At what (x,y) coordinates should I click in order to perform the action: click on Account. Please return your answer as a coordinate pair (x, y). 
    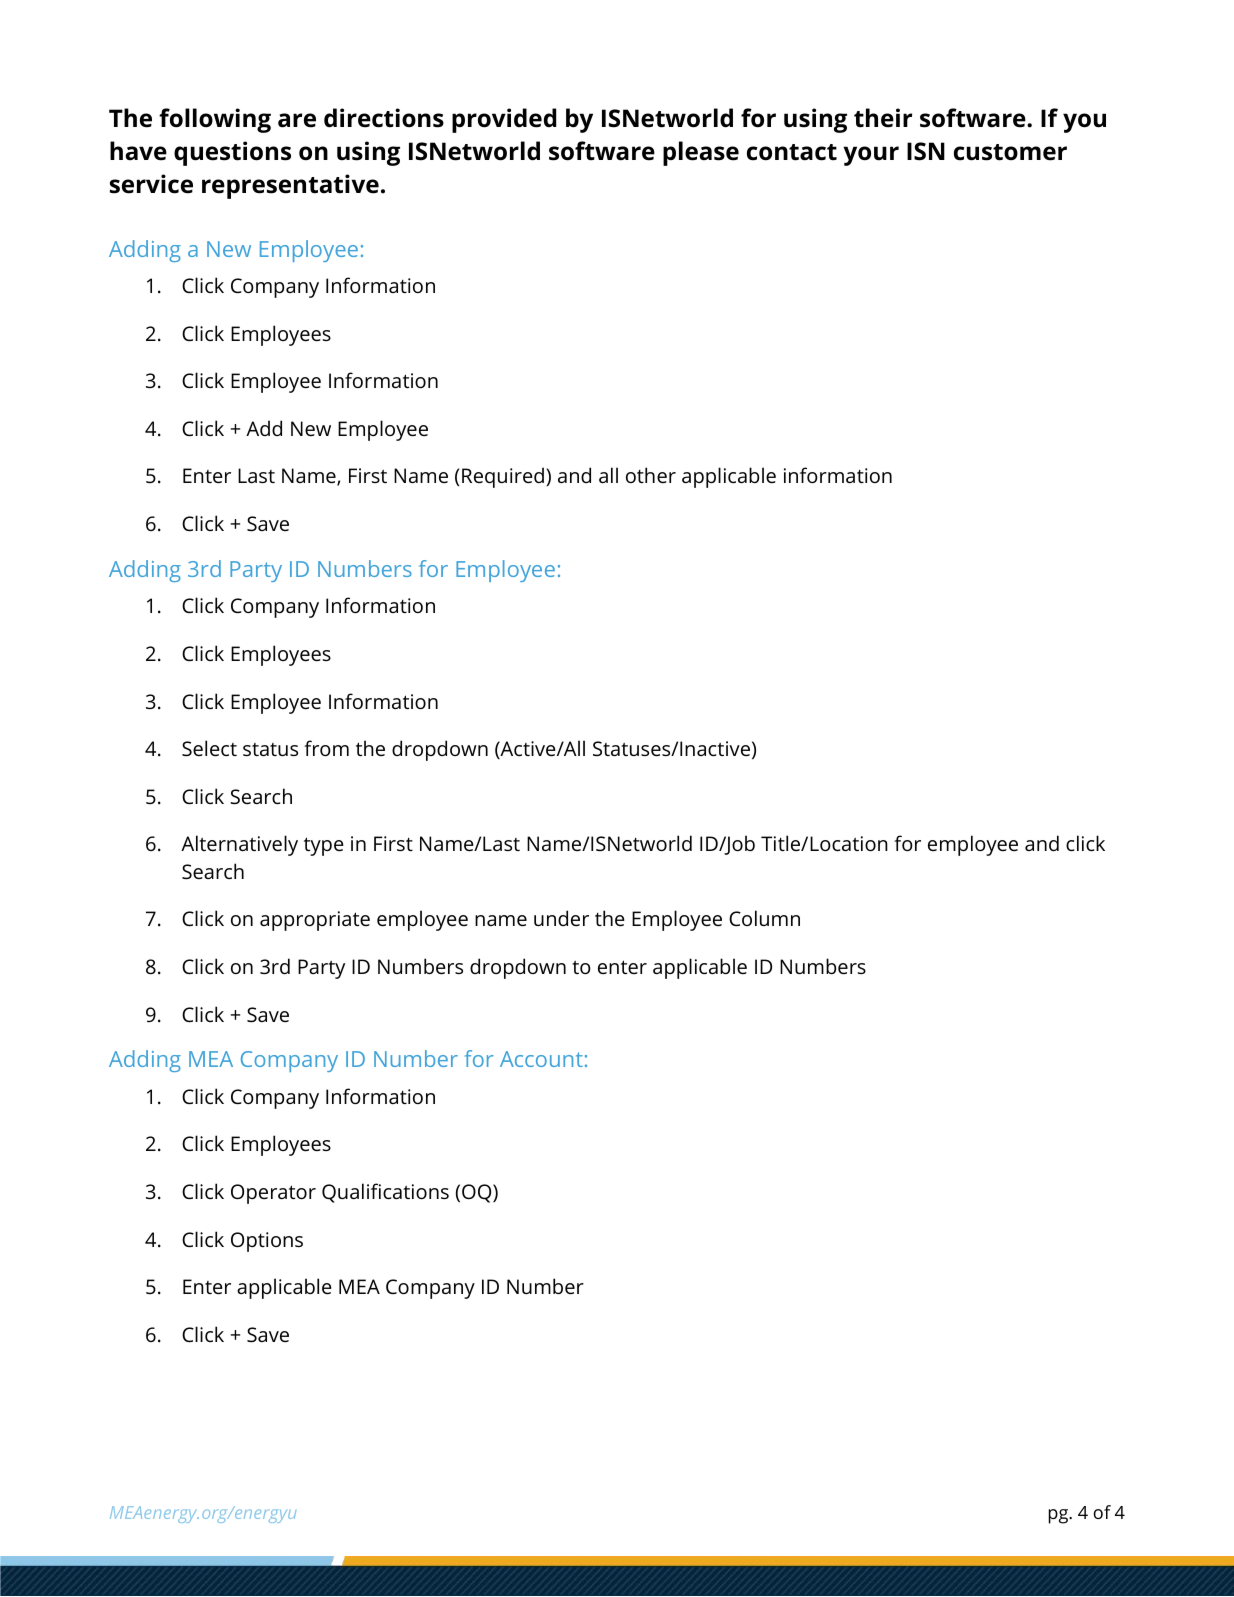
    Looking at the image, I should click on (541, 1059).
